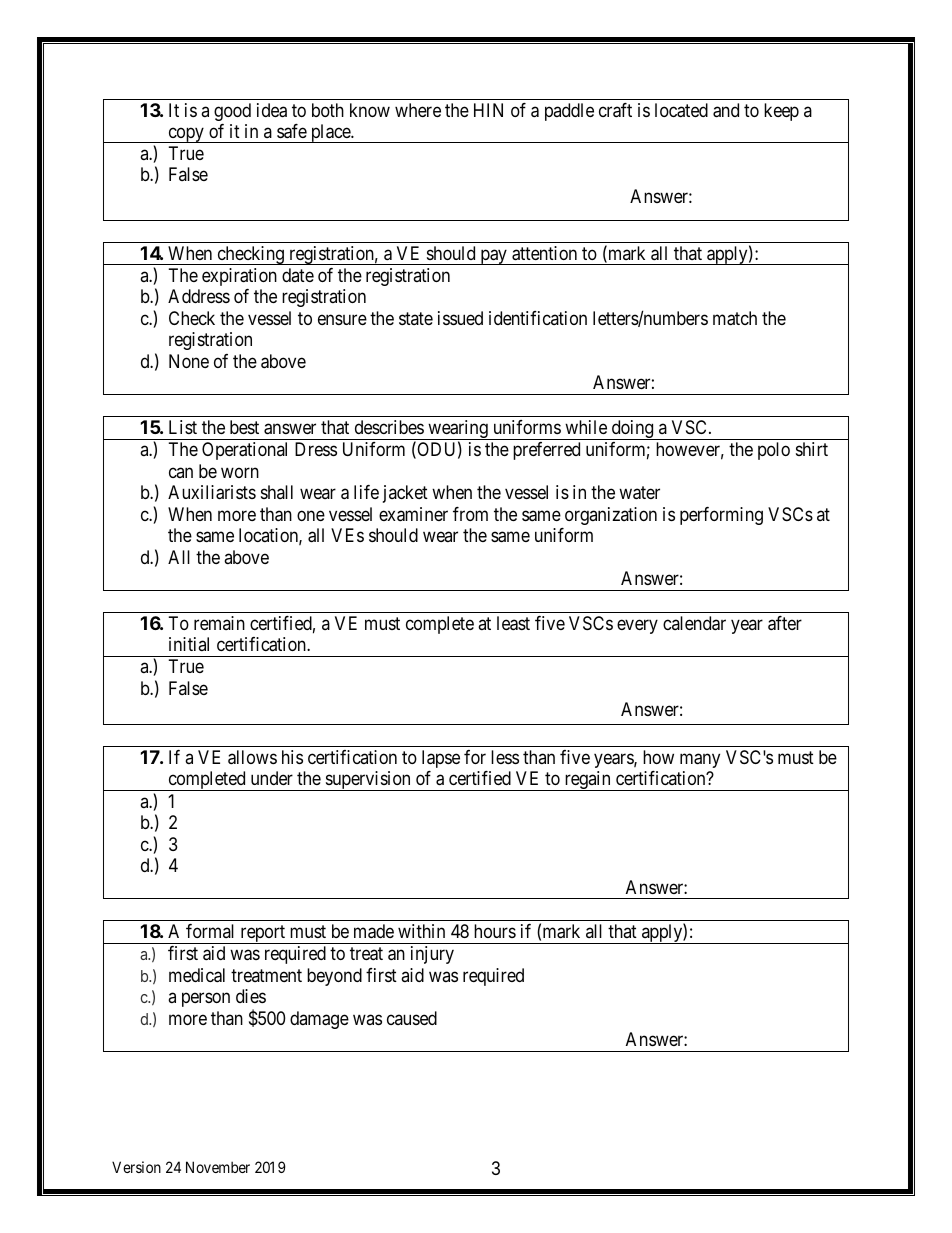  I want to click on under, so click(272, 778).
